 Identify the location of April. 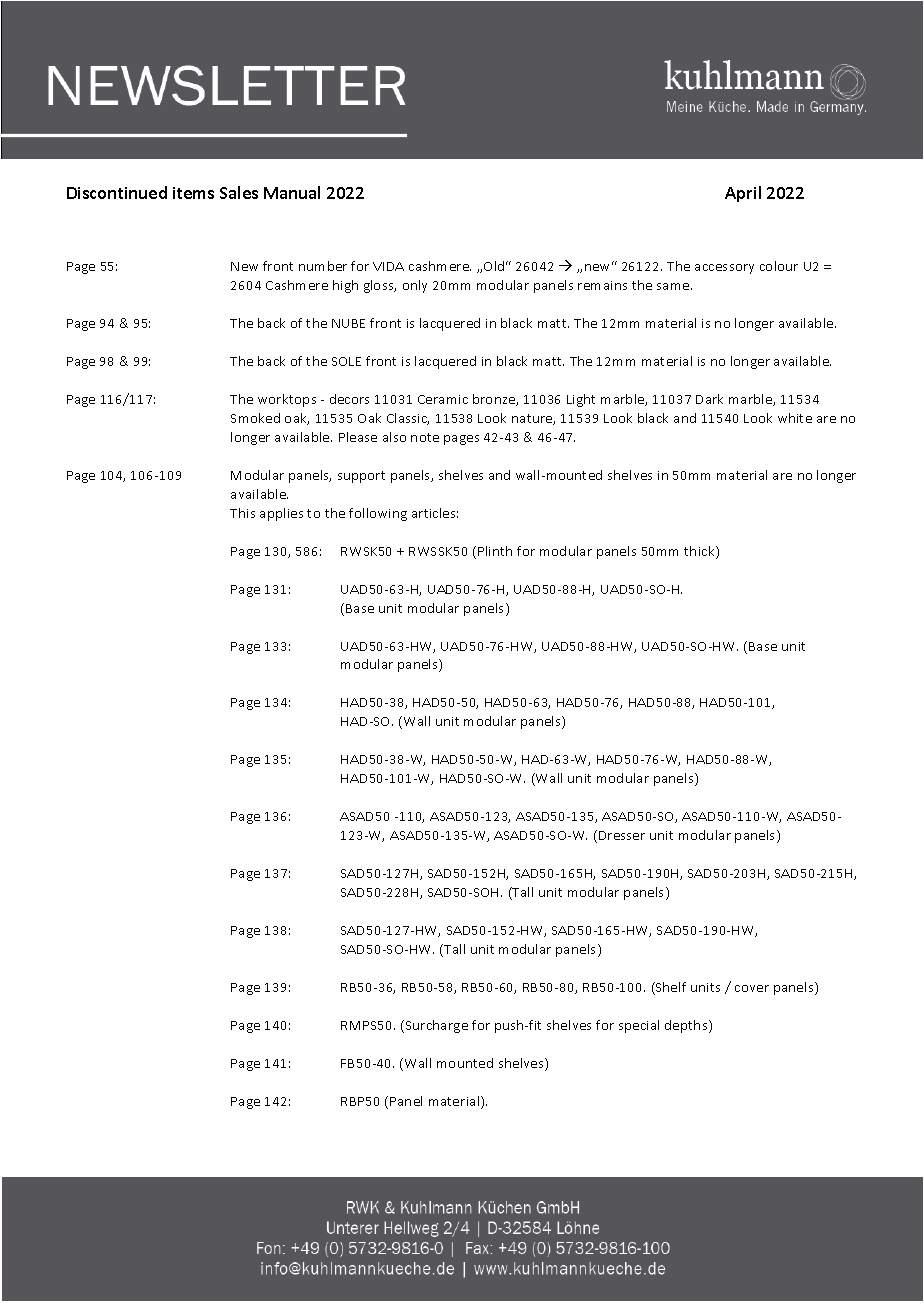
(743, 194).
